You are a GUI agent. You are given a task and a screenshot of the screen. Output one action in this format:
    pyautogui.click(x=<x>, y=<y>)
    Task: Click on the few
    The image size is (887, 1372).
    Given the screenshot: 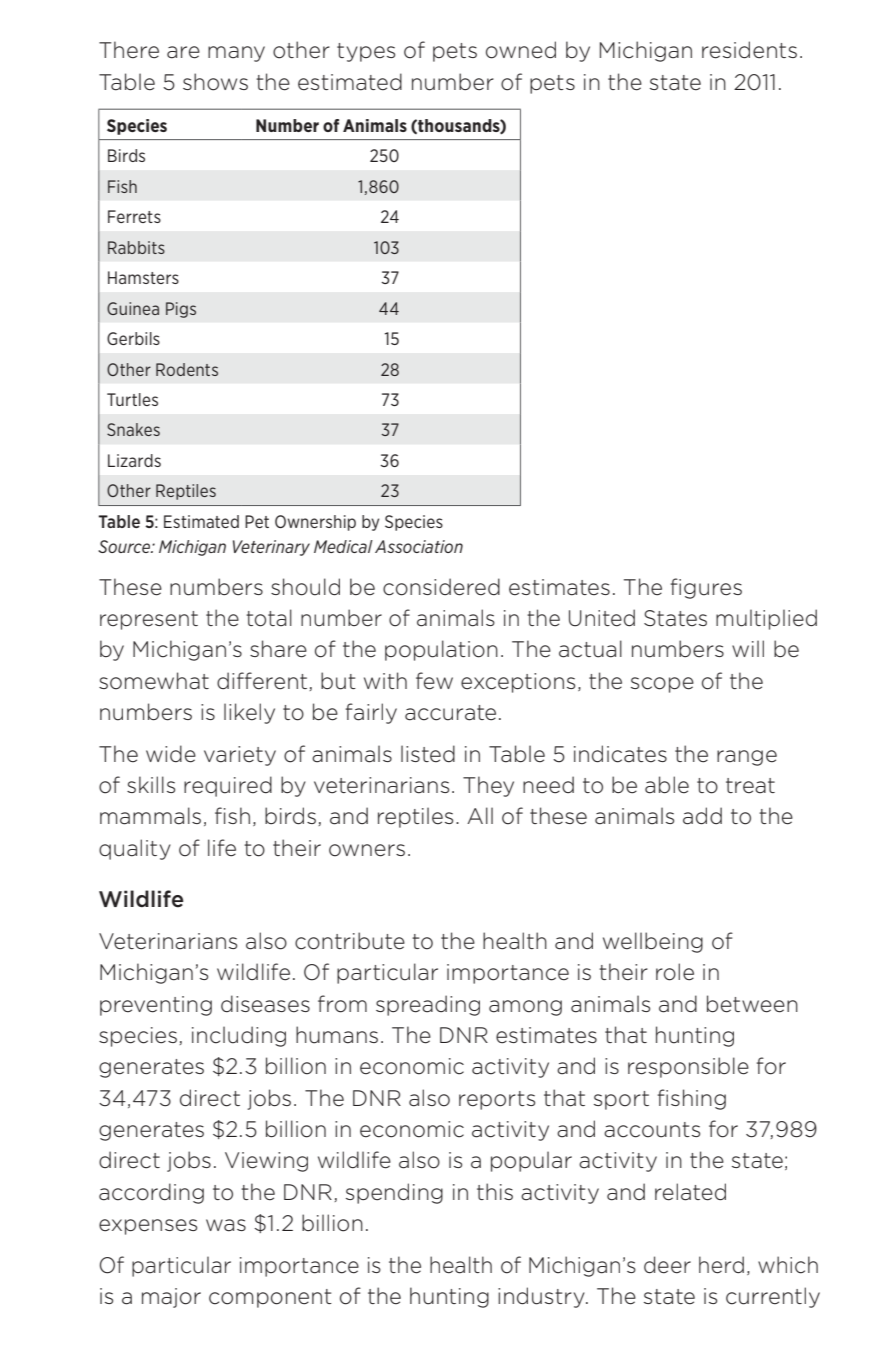 What is the action you would take?
    pyautogui.click(x=434, y=681)
